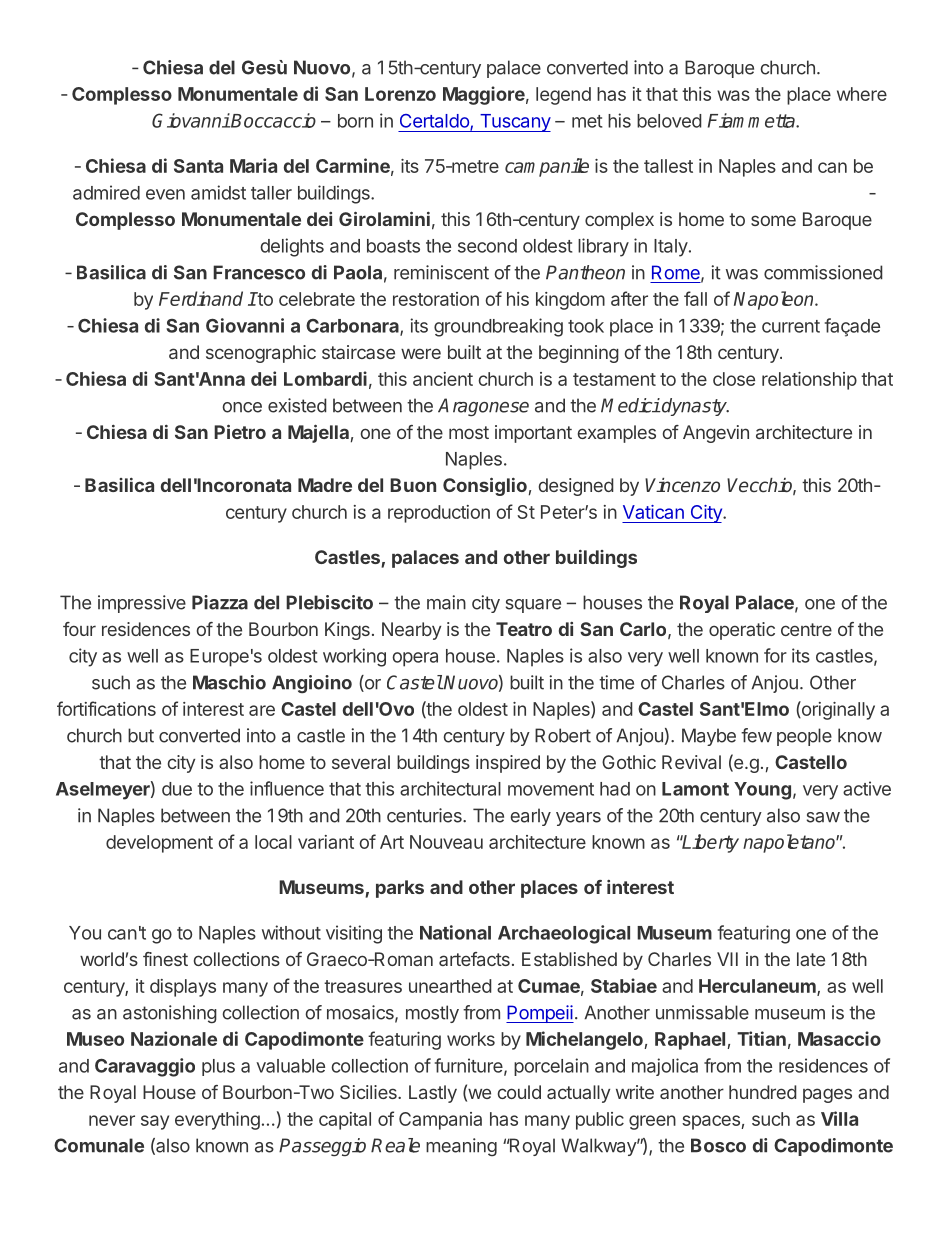 The image size is (952, 1233). I want to click on current, so click(791, 326).
